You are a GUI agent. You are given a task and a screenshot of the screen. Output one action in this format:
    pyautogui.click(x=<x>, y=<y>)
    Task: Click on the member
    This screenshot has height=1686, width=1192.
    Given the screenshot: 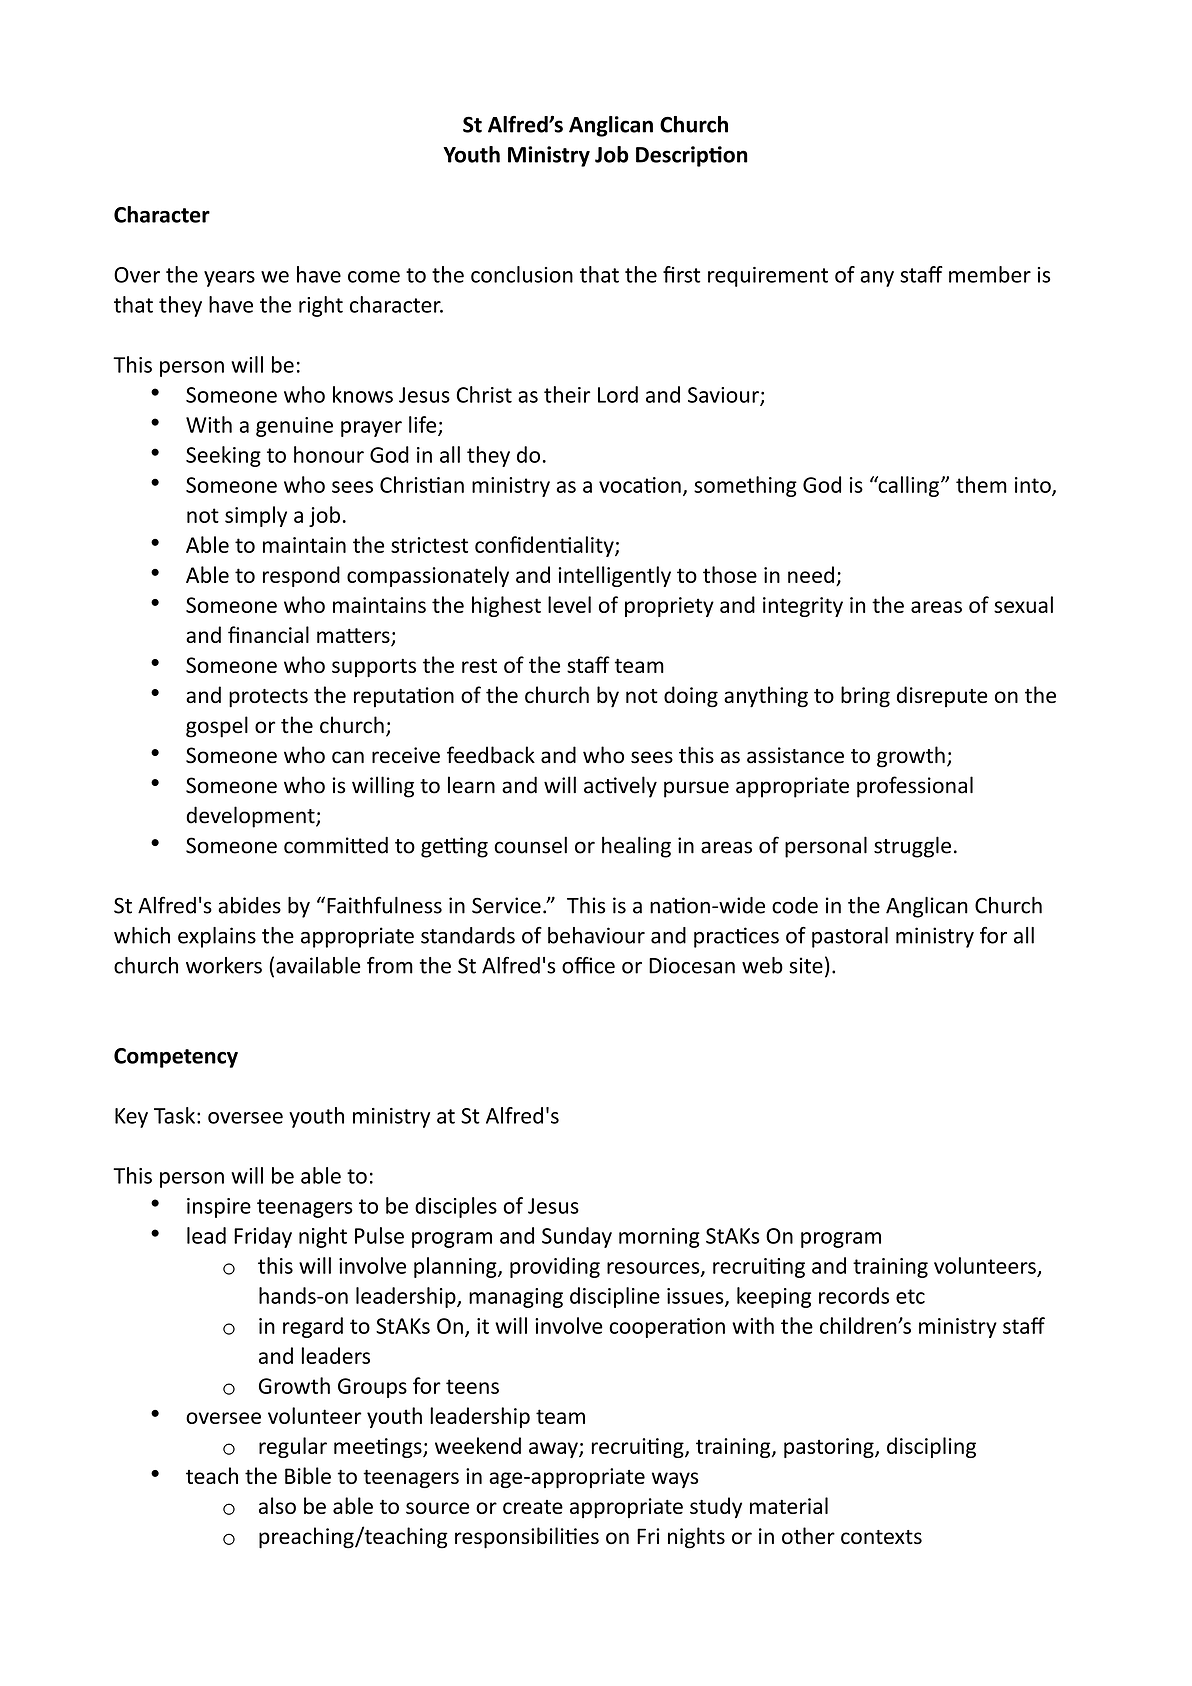 What is the action you would take?
    pyautogui.click(x=990, y=274)
